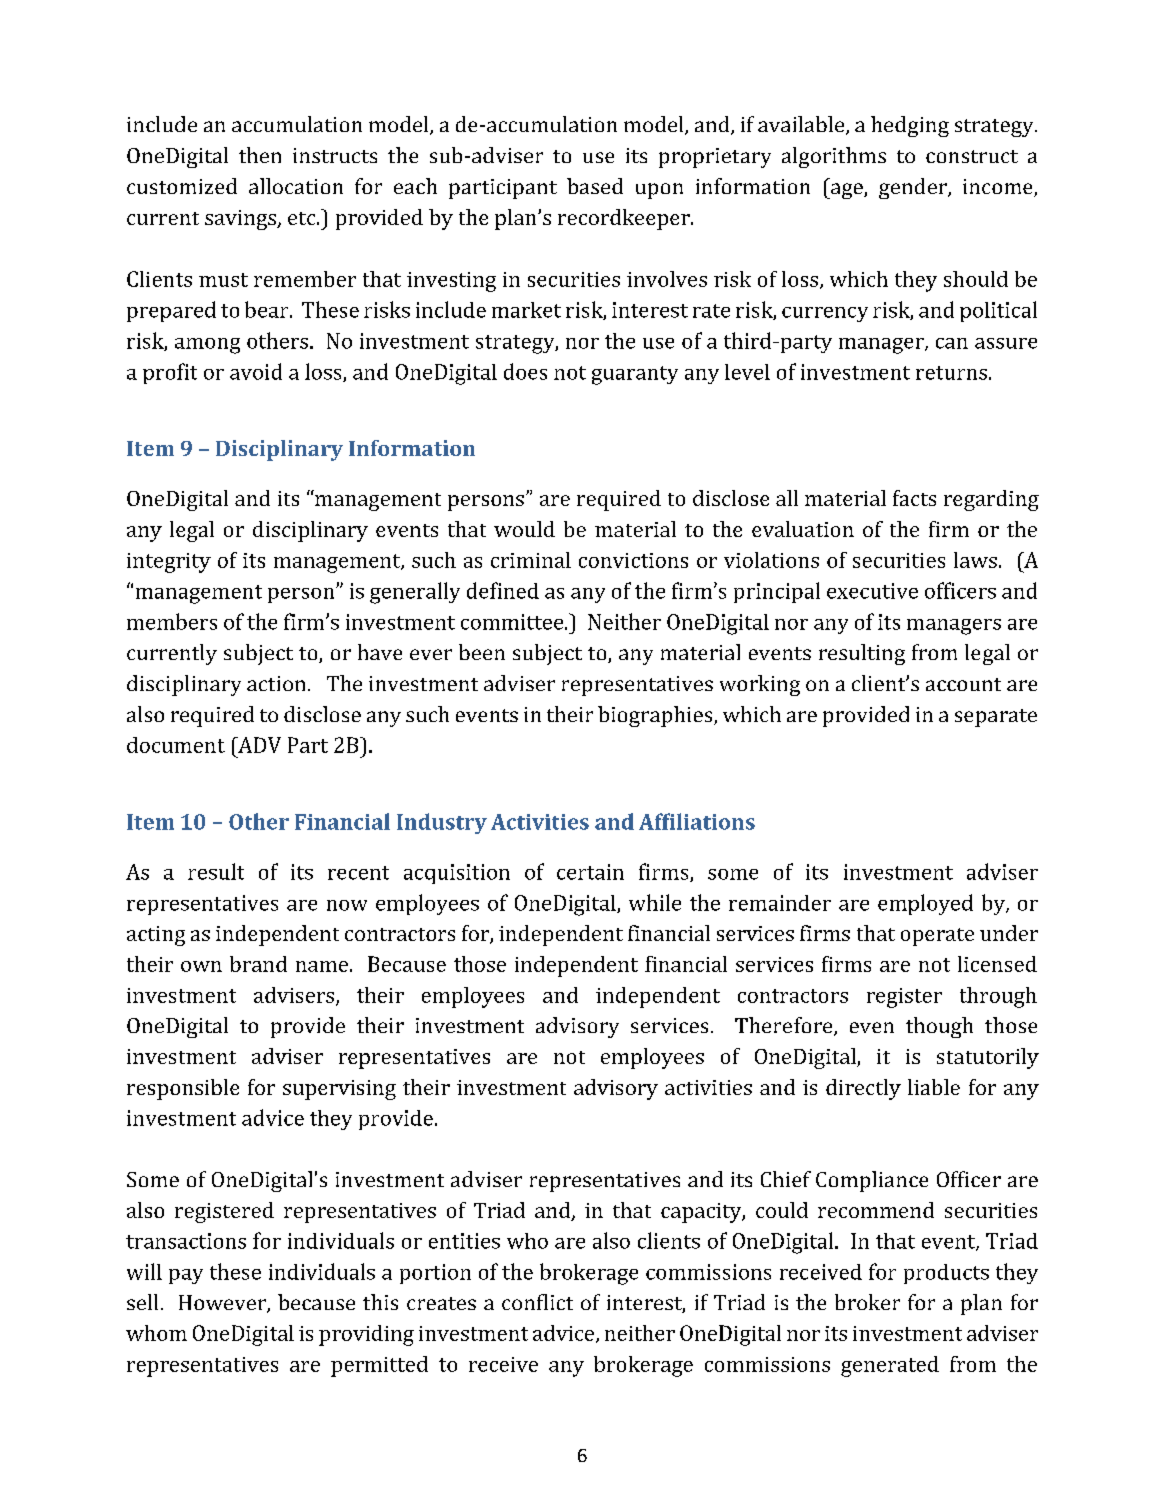 This screenshot has height=1511, width=1168. Describe the element at coordinates (655, 902) in the screenshot. I see `while` at that location.
